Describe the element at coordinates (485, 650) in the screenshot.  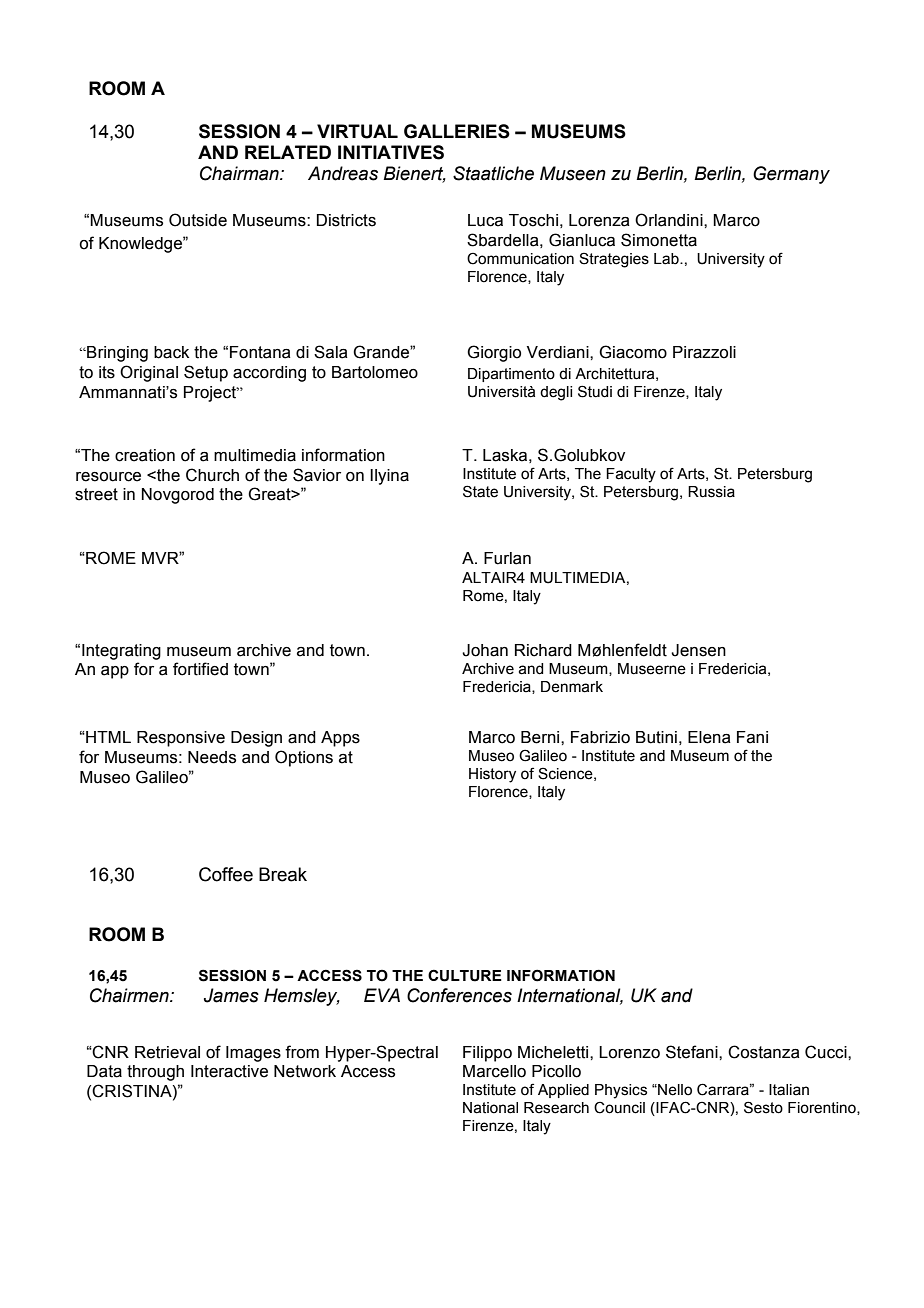
I see `Johan` at that location.
